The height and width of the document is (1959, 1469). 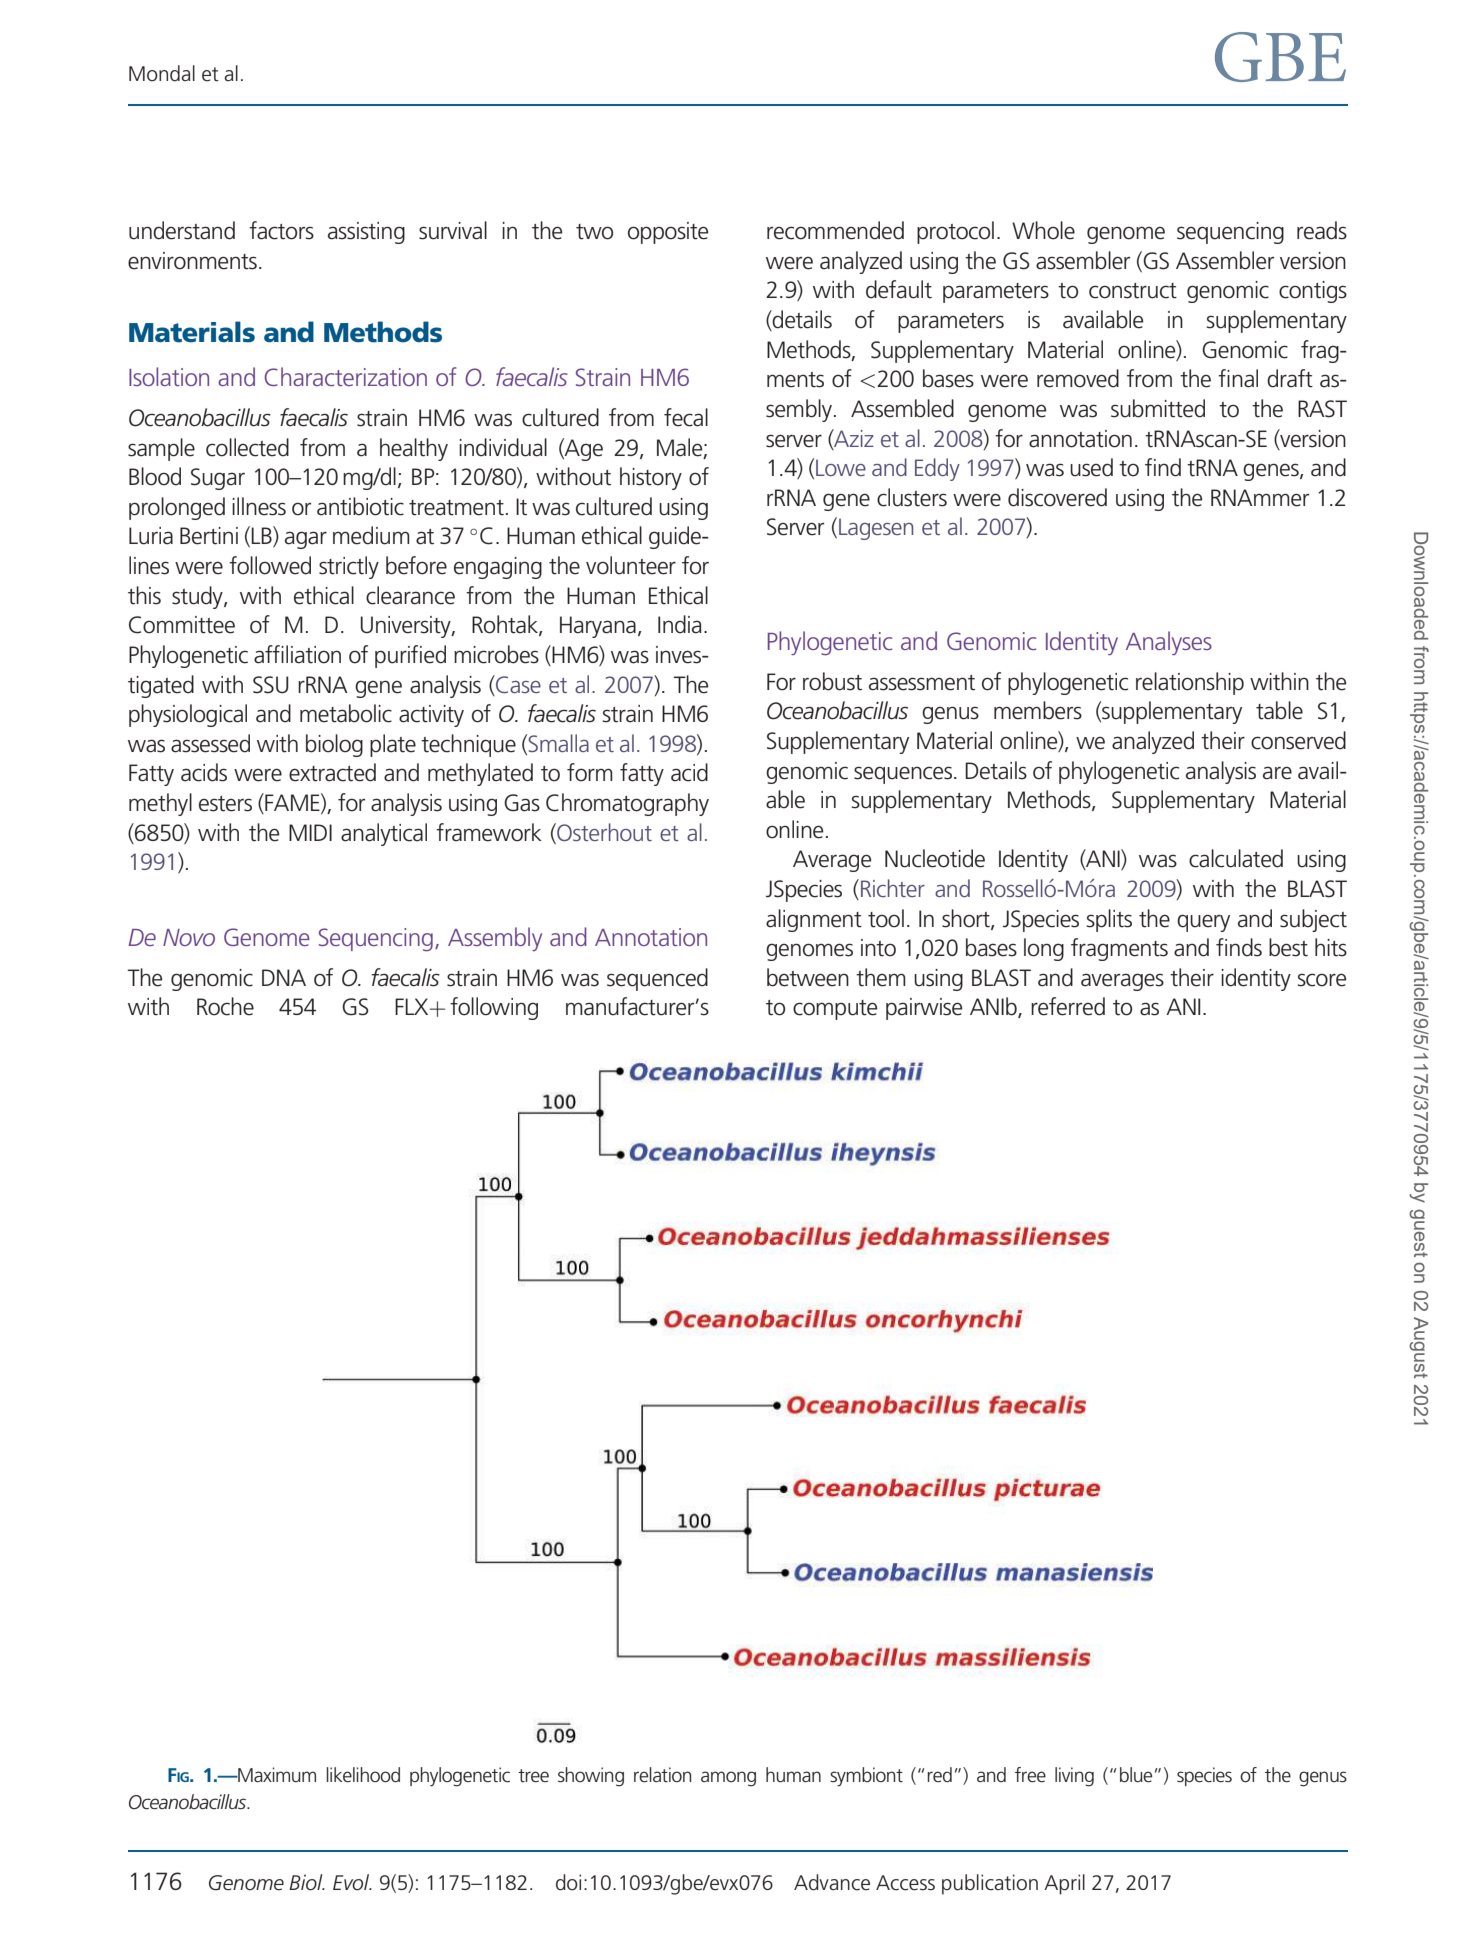 I want to click on referred, so click(x=1068, y=1006).
